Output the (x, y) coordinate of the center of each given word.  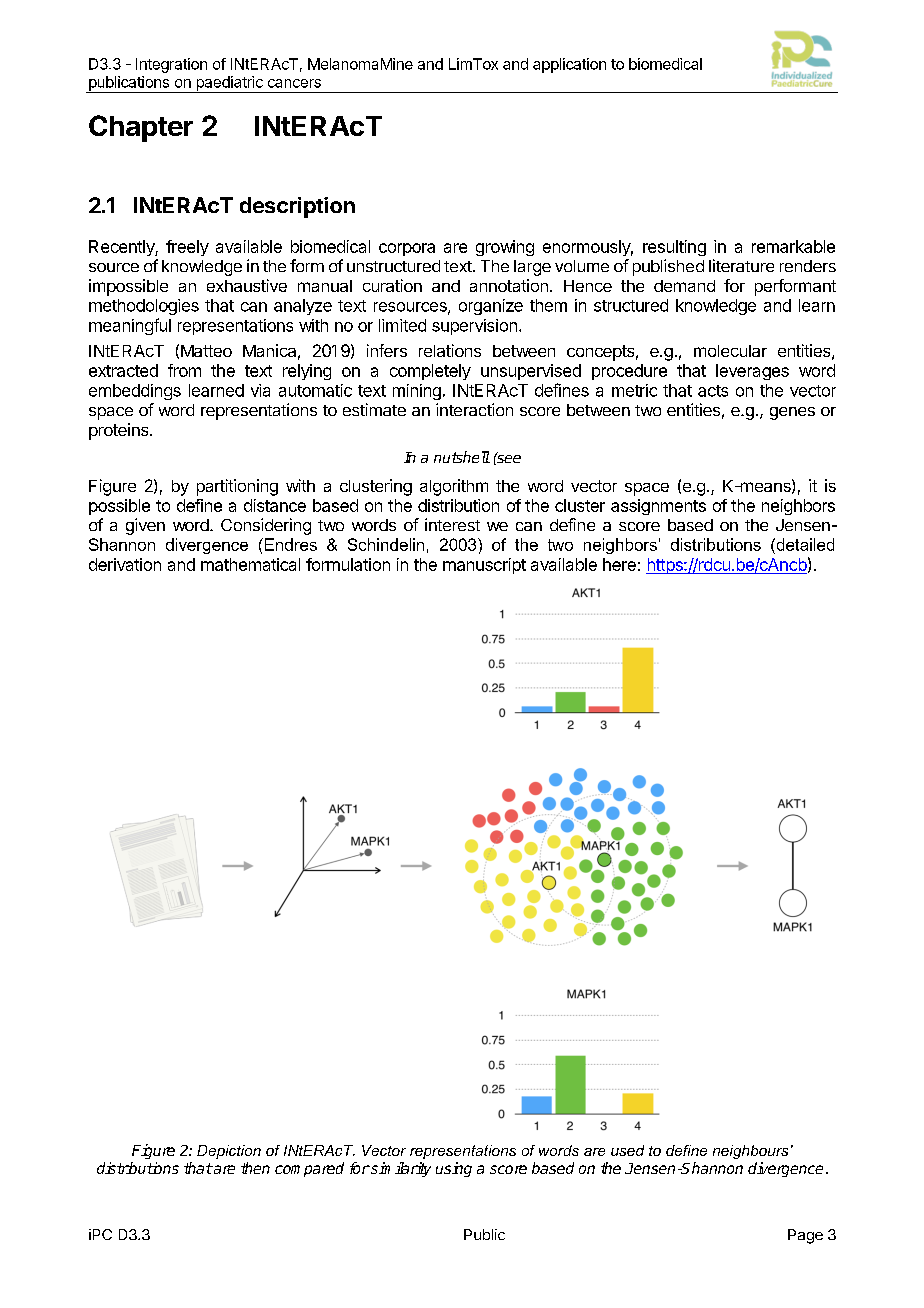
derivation (125, 564)
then (255, 1168)
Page (805, 1236)
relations (450, 350)
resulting (674, 248)
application (569, 65)
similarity (400, 1169)
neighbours (750, 1152)
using (454, 1169)
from (184, 370)
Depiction (229, 1152)
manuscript (484, 566)
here (619, 564)
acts (713, 391)
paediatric (229, 84)
